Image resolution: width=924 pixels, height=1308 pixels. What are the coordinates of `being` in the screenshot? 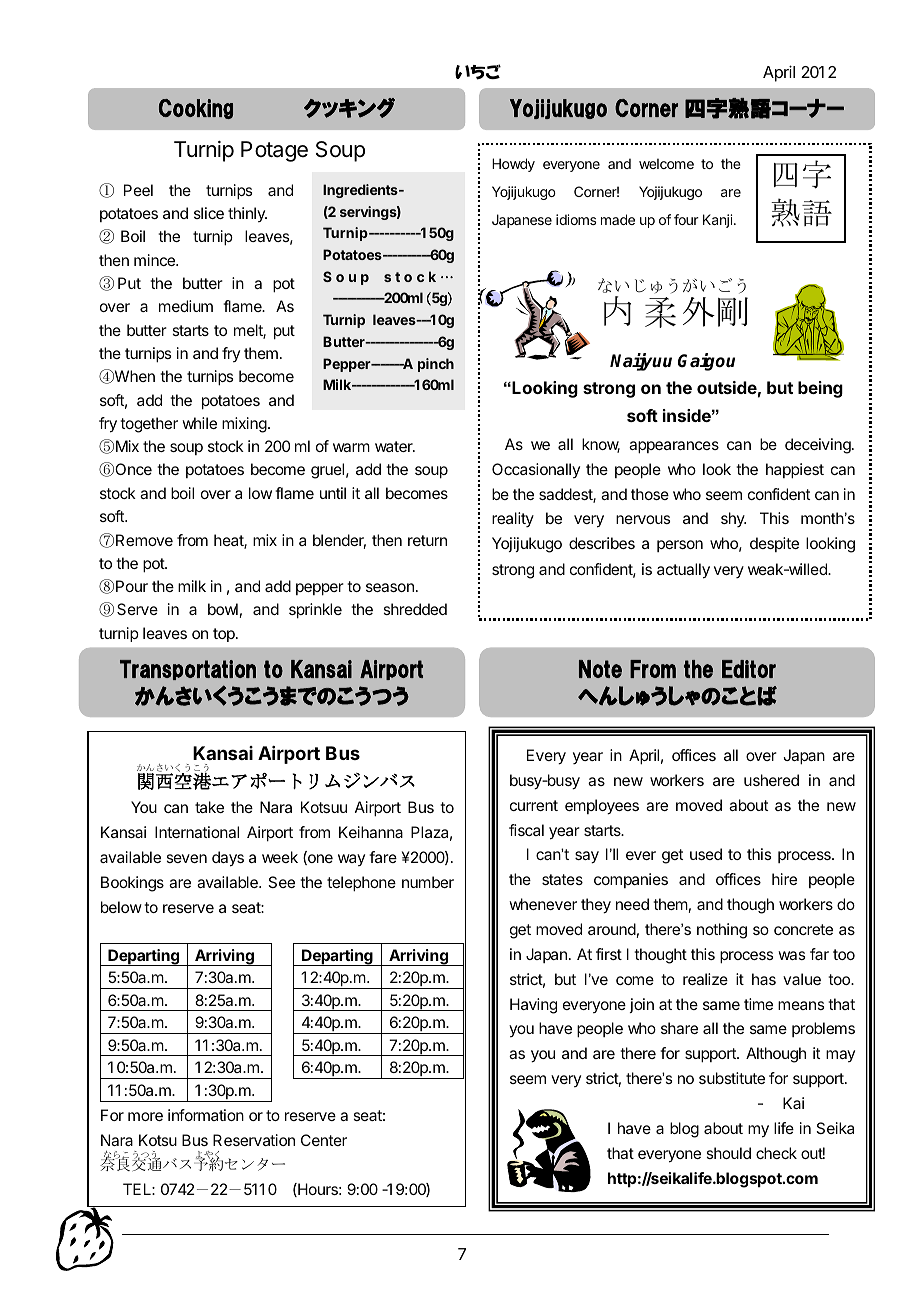 It's located at (820, 389).
